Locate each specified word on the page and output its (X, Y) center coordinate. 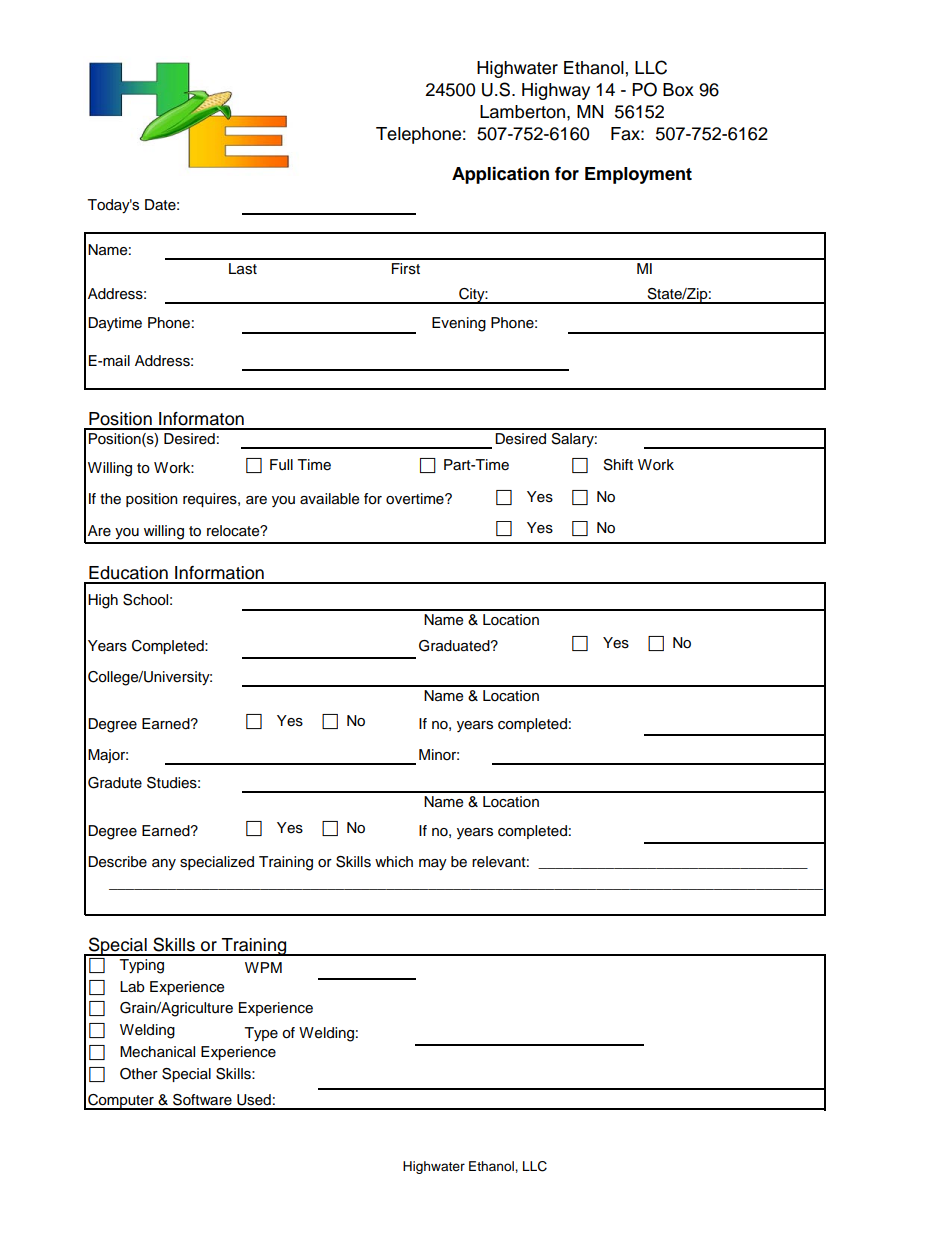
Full (281, 465)
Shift (618, 465)
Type (261, 1034)
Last (243, 269)
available (329, 499)
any (164, 864)
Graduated (455, 646)
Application (500, 175)
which (394, 861)
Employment (638, 175)
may (433, 865)
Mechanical (157, 1052)
